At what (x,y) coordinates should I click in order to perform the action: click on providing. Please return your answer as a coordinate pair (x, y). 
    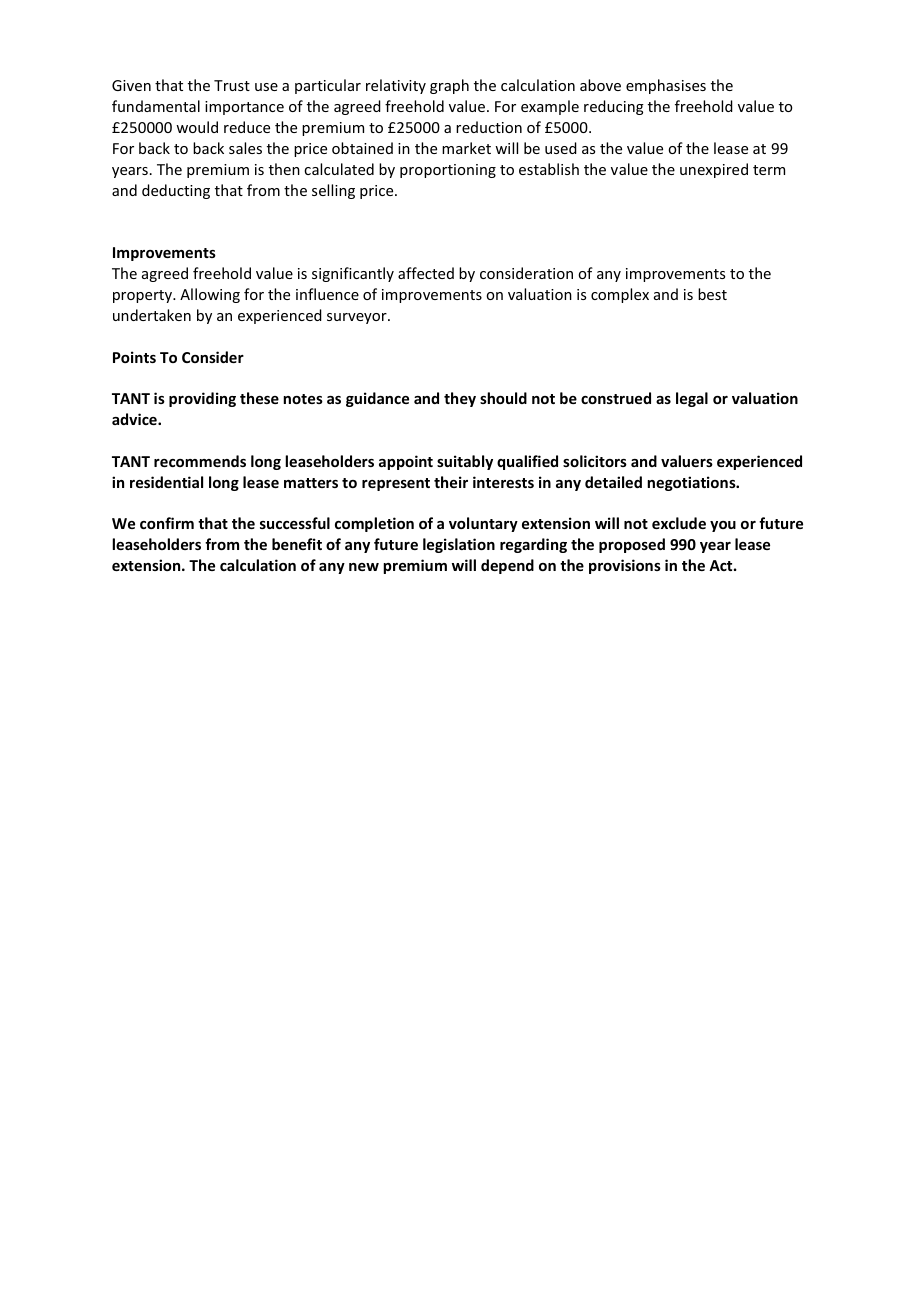
    Looking at the image, I should click on (202, 399).
